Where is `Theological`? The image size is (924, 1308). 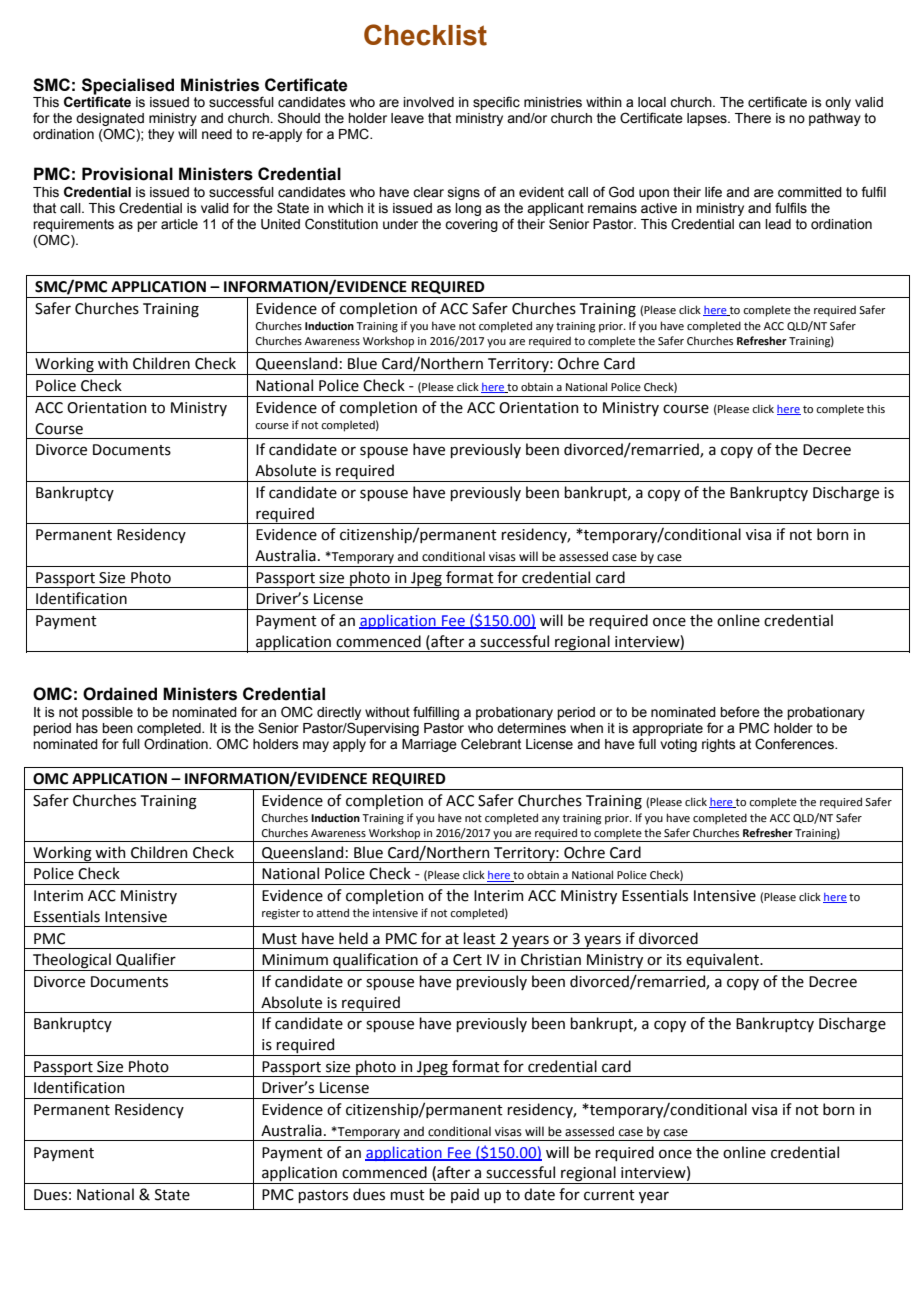
Theological is located at coordinates (72, 962).
